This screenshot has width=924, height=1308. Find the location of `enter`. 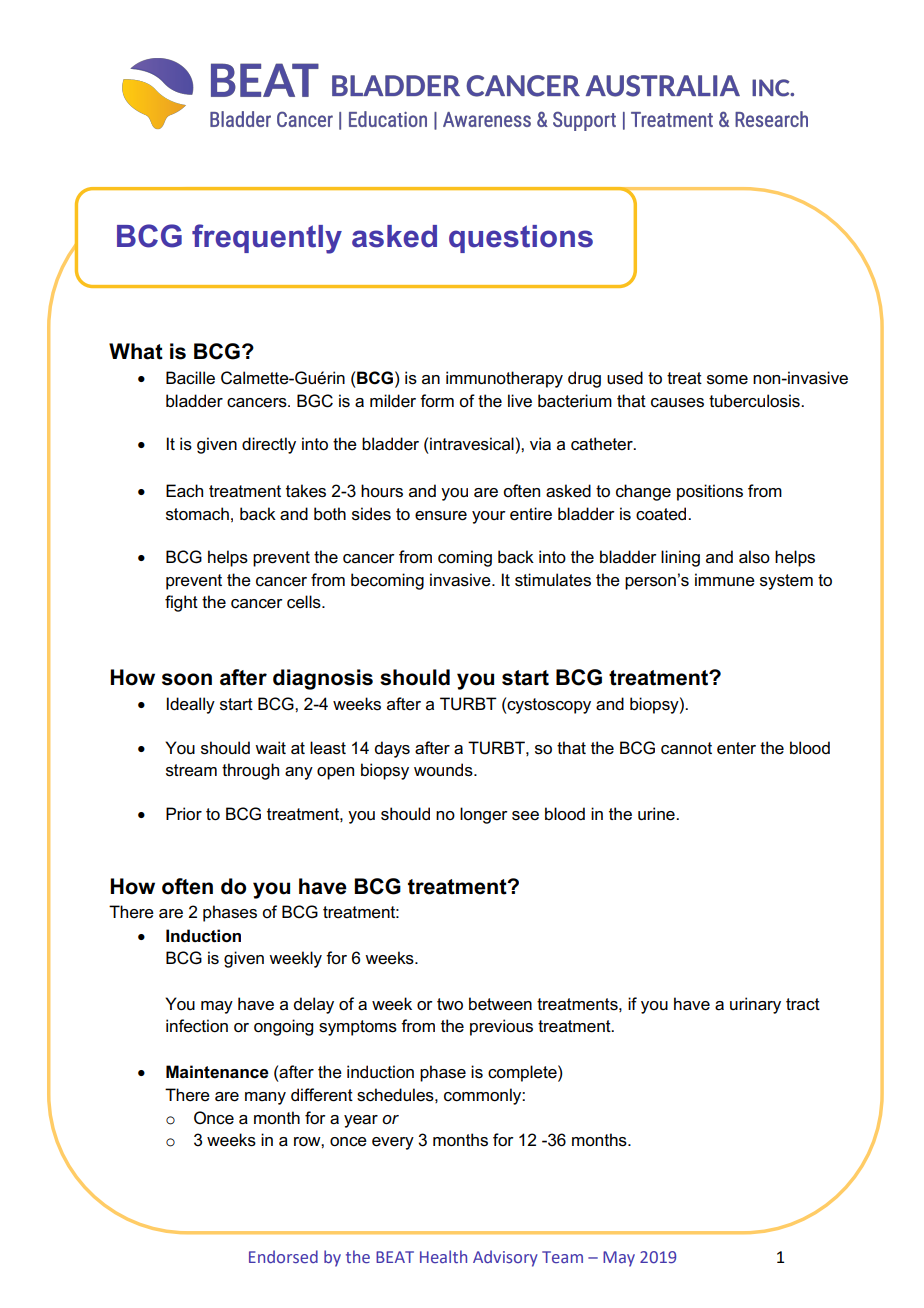

enter is located at coordinates (736, 748).
